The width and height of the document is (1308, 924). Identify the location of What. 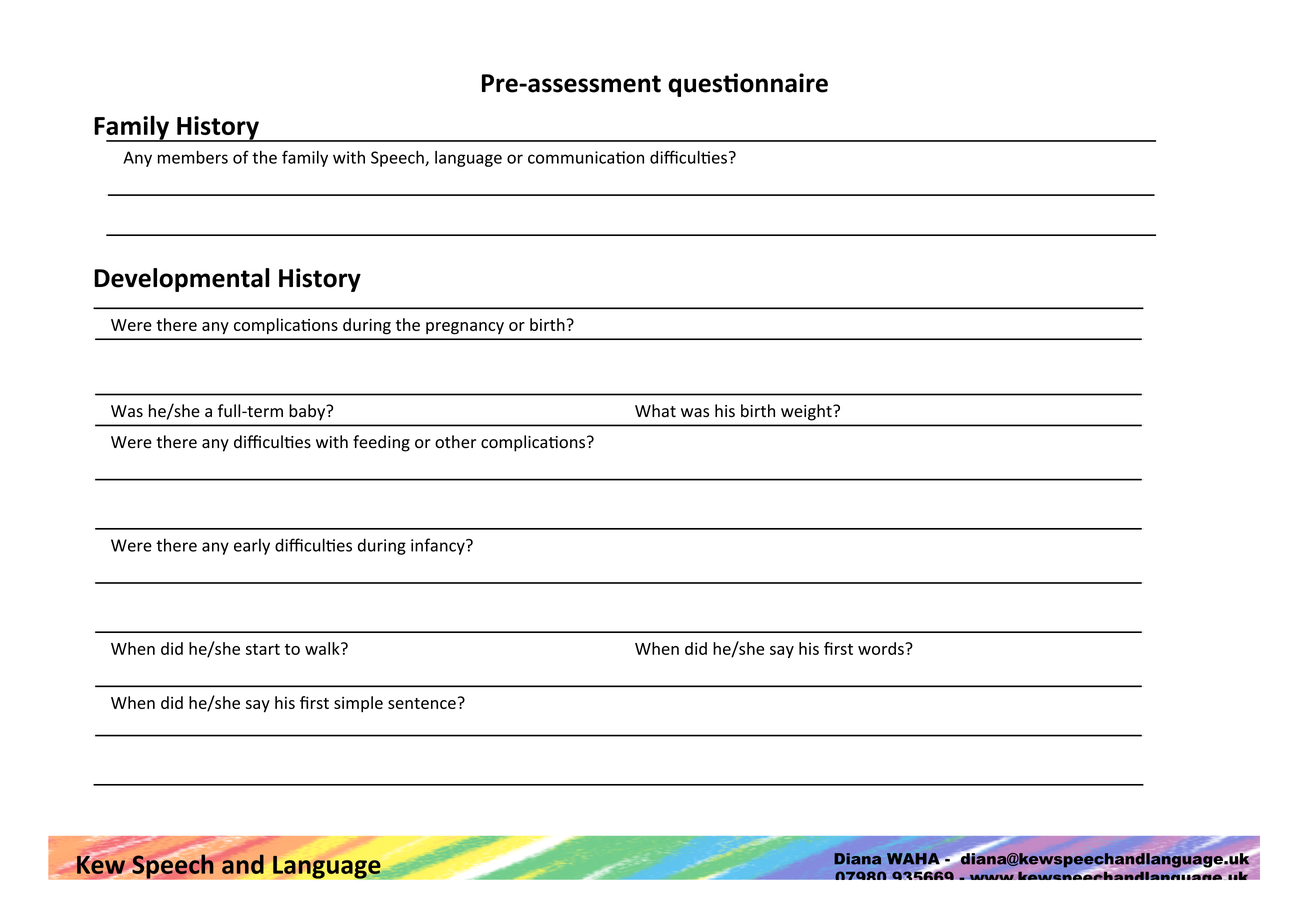
(655, 411).
